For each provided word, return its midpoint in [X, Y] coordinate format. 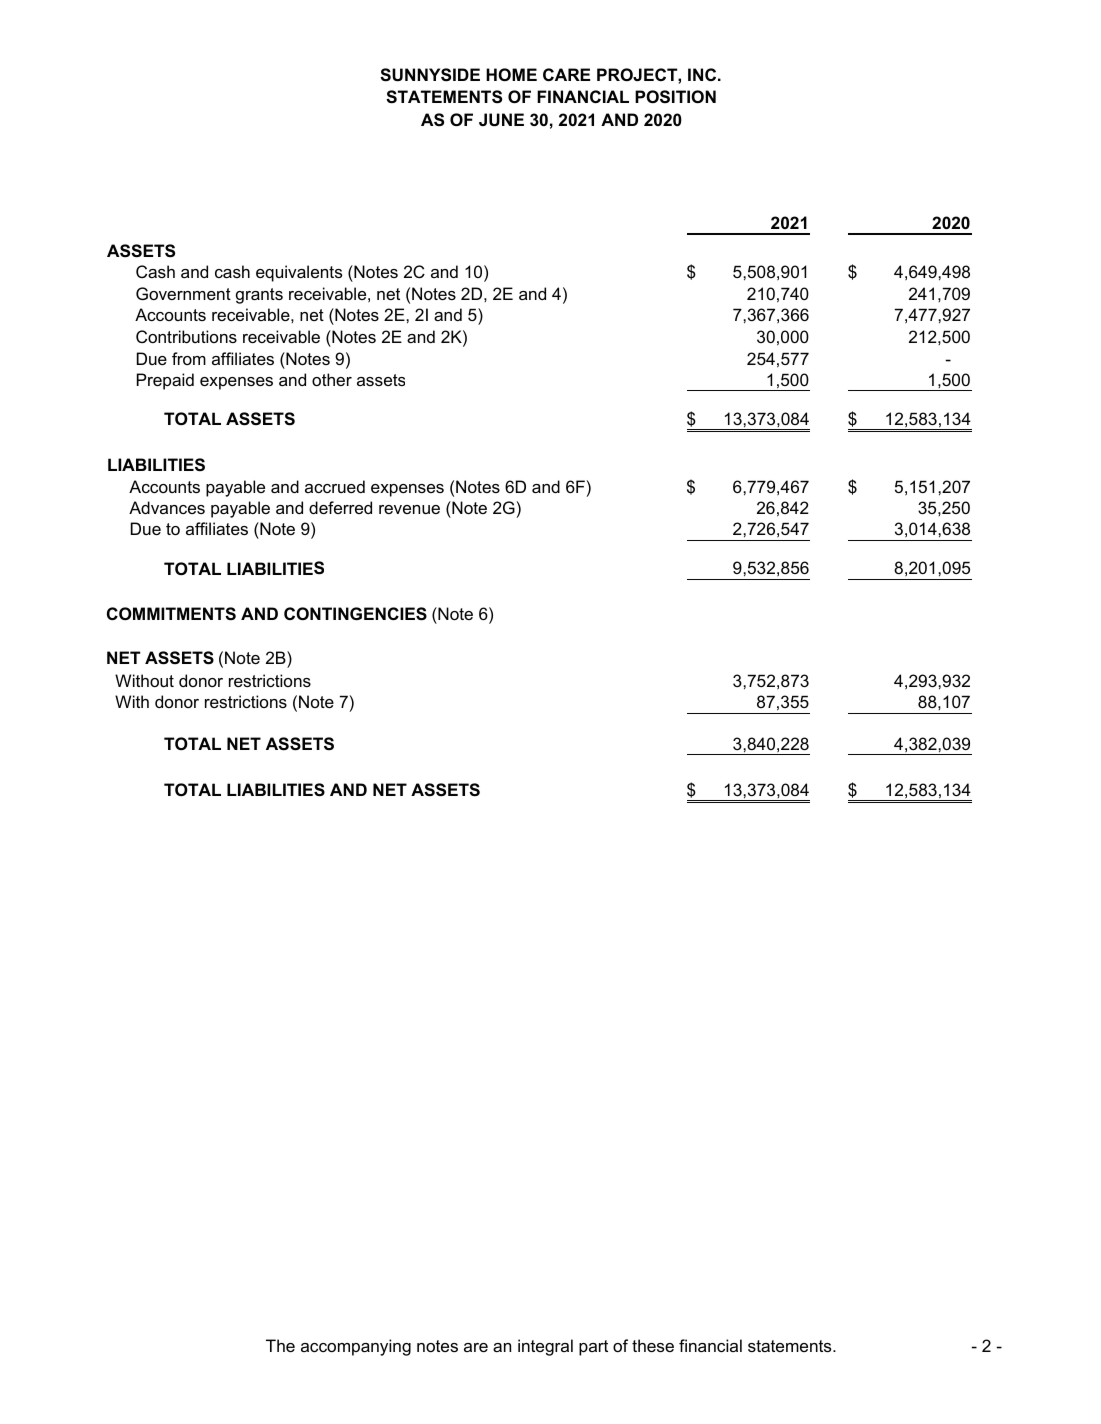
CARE [566, 74]
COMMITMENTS [171, 614]
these [653, 1345]
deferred [340, 507]
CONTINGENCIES [355, 614]
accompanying [356, 1347]
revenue [409, 509]
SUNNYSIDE [430, 75]
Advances [167, 507]
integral [545, 1347]
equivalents [299, 273]
